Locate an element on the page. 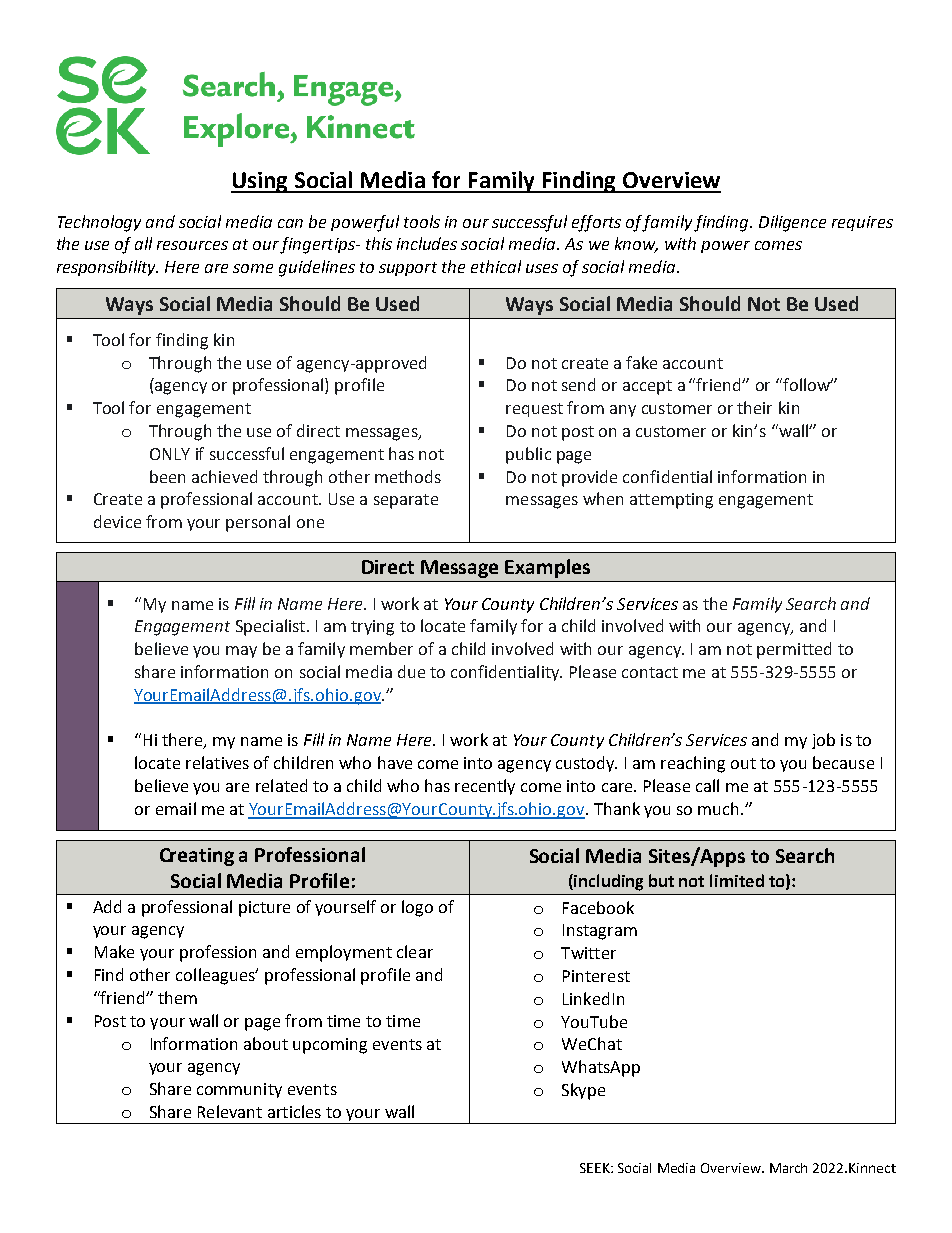 The image size is (952, 1233). Relevant is located at coordinates (230, 1111).
